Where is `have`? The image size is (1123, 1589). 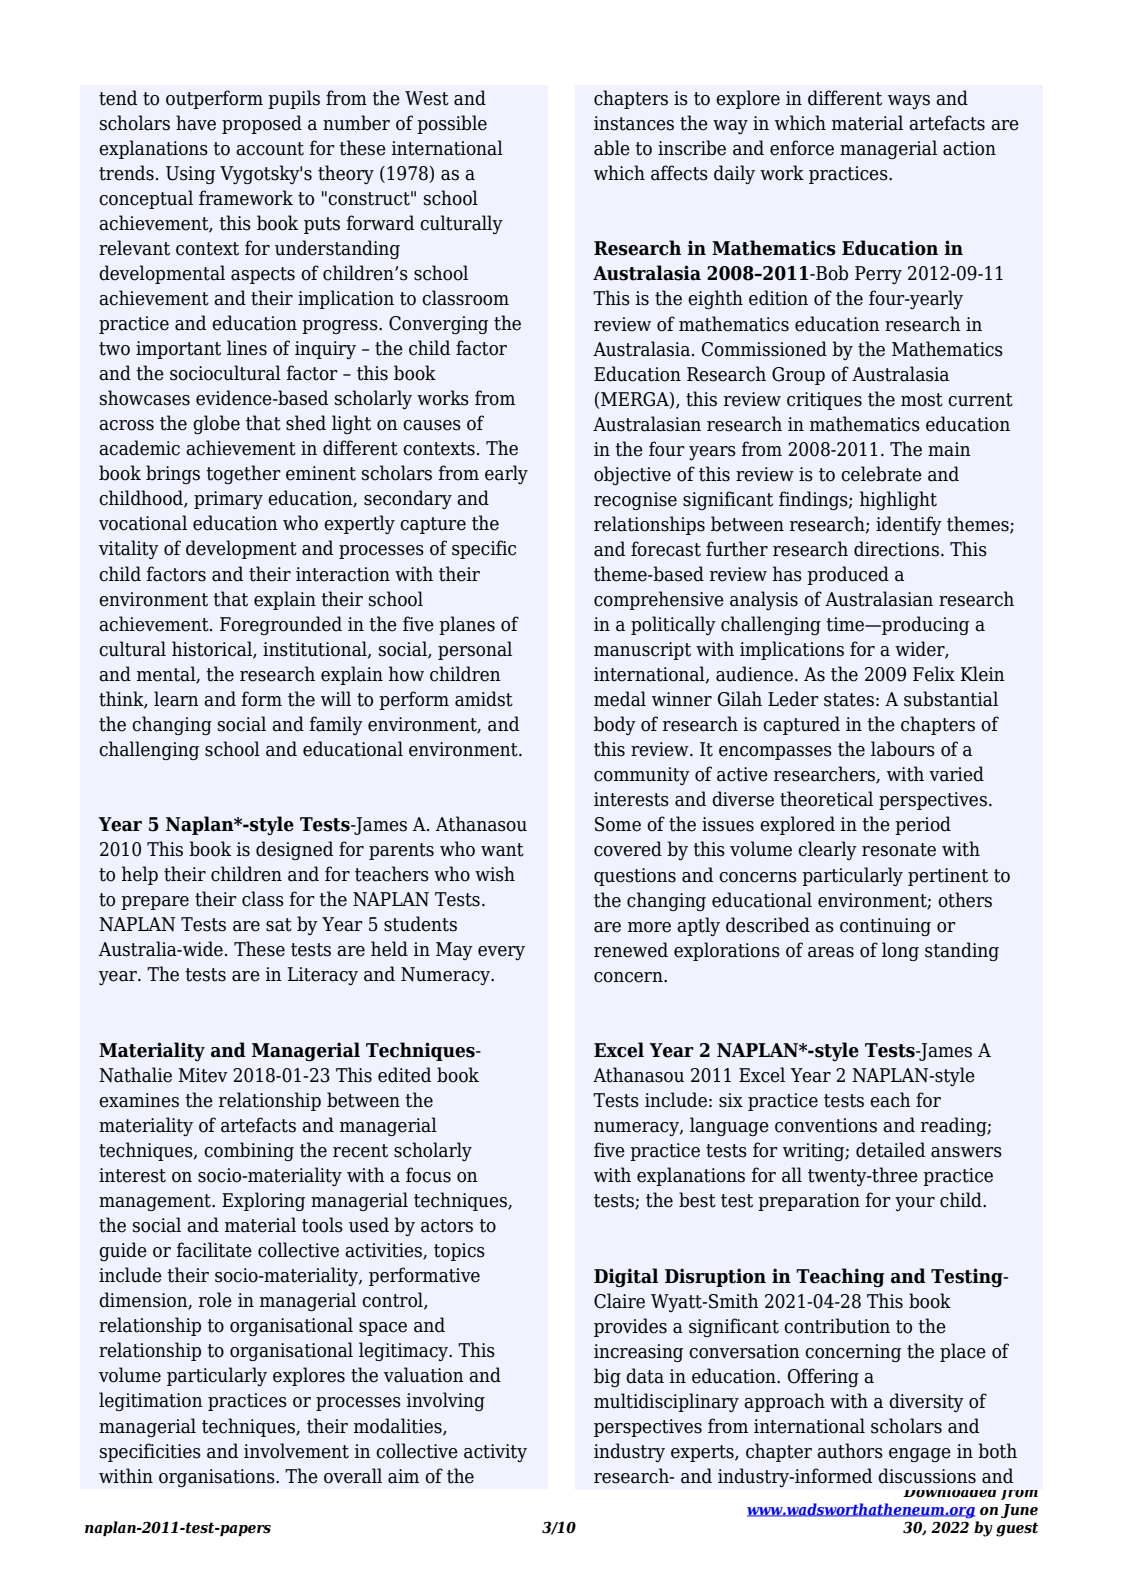
have is located at coordinates (196, 123).
